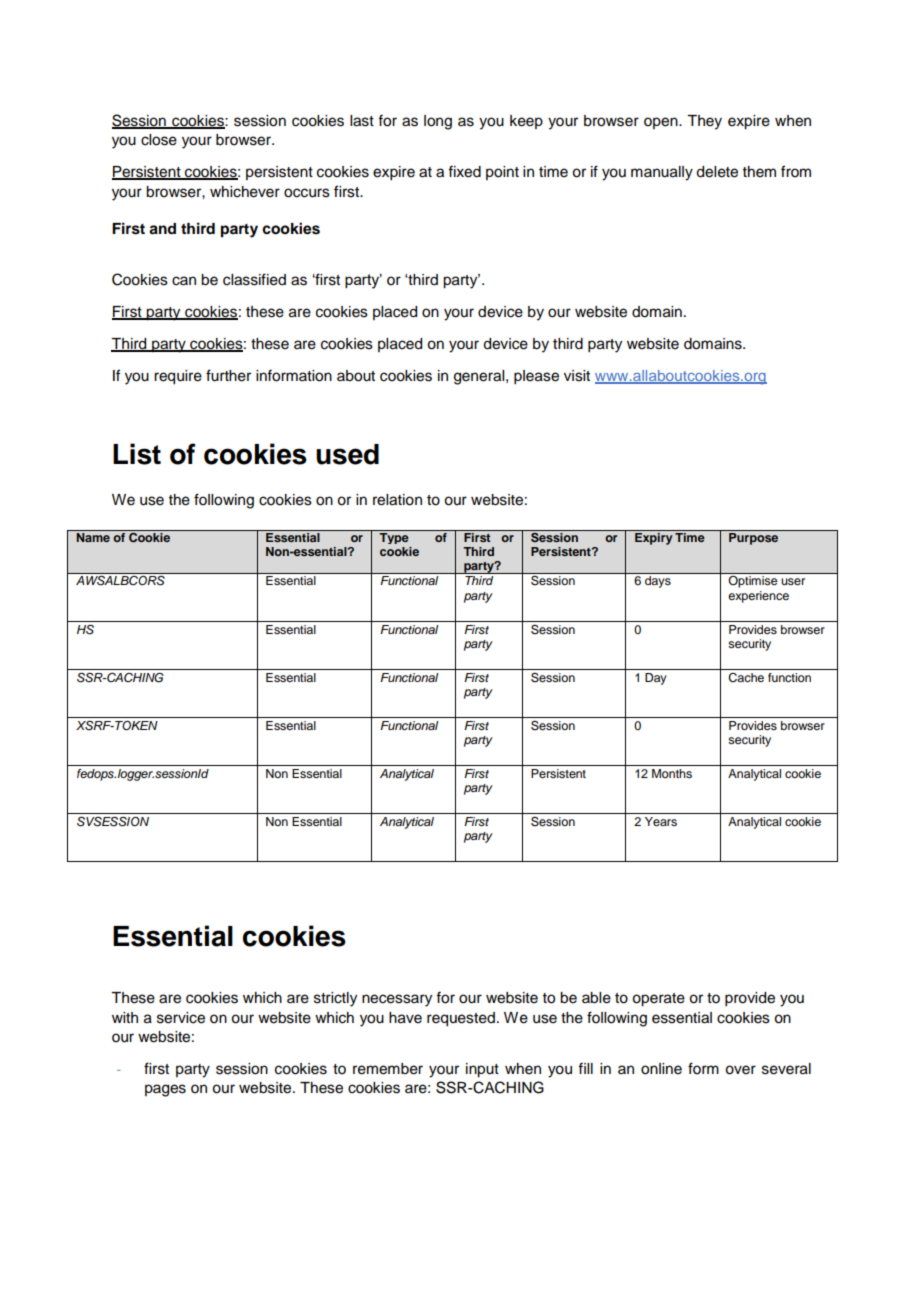 The width and height of the screenshot is (924, 1308). Describe the element at coordinates (758, 597) in the screenshot. I see `experience` at that location.
